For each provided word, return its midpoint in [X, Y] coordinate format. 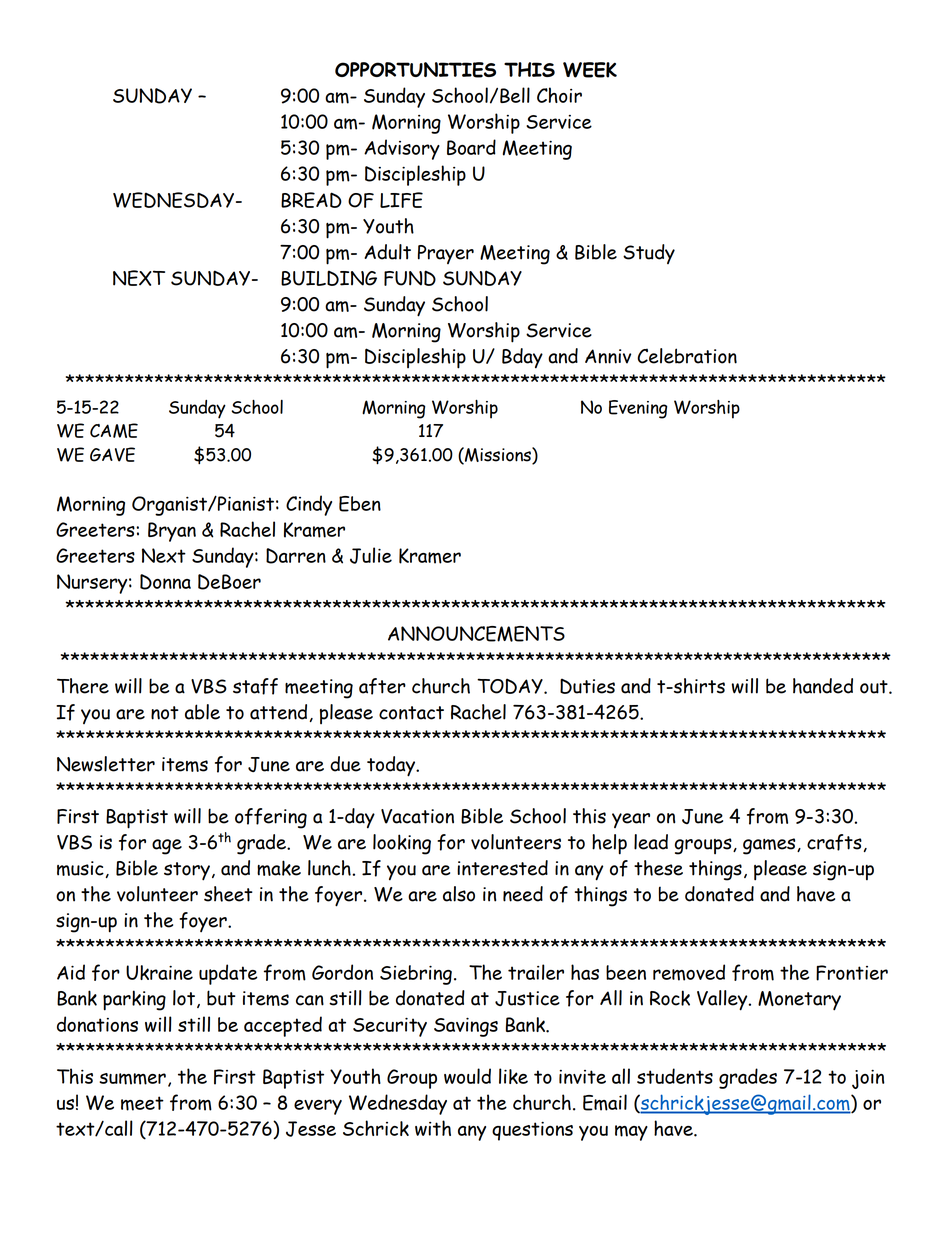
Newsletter [106, 764]
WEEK [590, 70]
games [770, 846]
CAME [114, 430]
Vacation [417, 816]
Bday [522, 358]
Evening [638, 409]
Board [471, 147]
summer [132, 1079]
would [467, 1076]
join [868, 1079]
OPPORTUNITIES [415, 70]
